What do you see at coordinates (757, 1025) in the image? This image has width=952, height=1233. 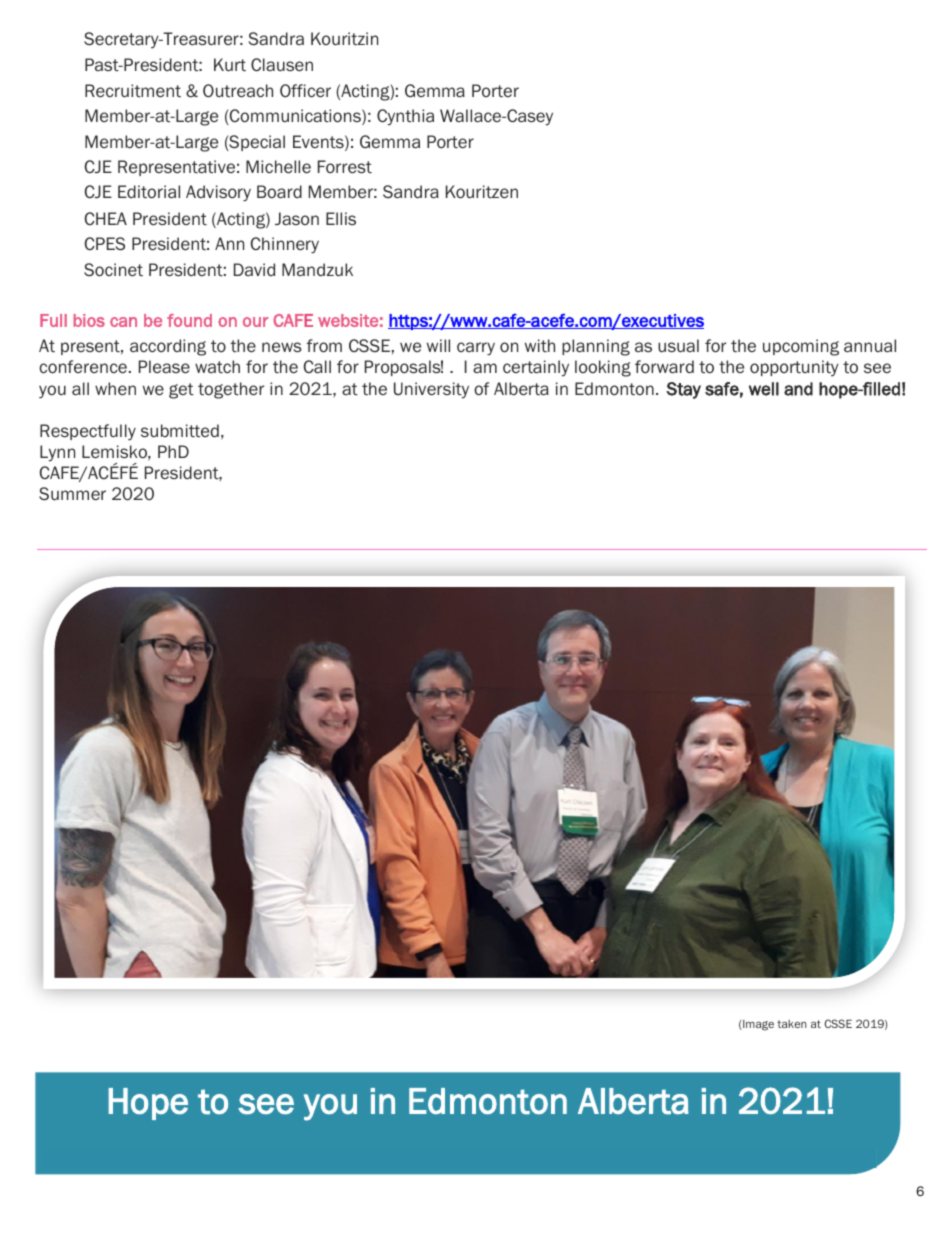 I see `Image` at bounding box center [757, 1025].
